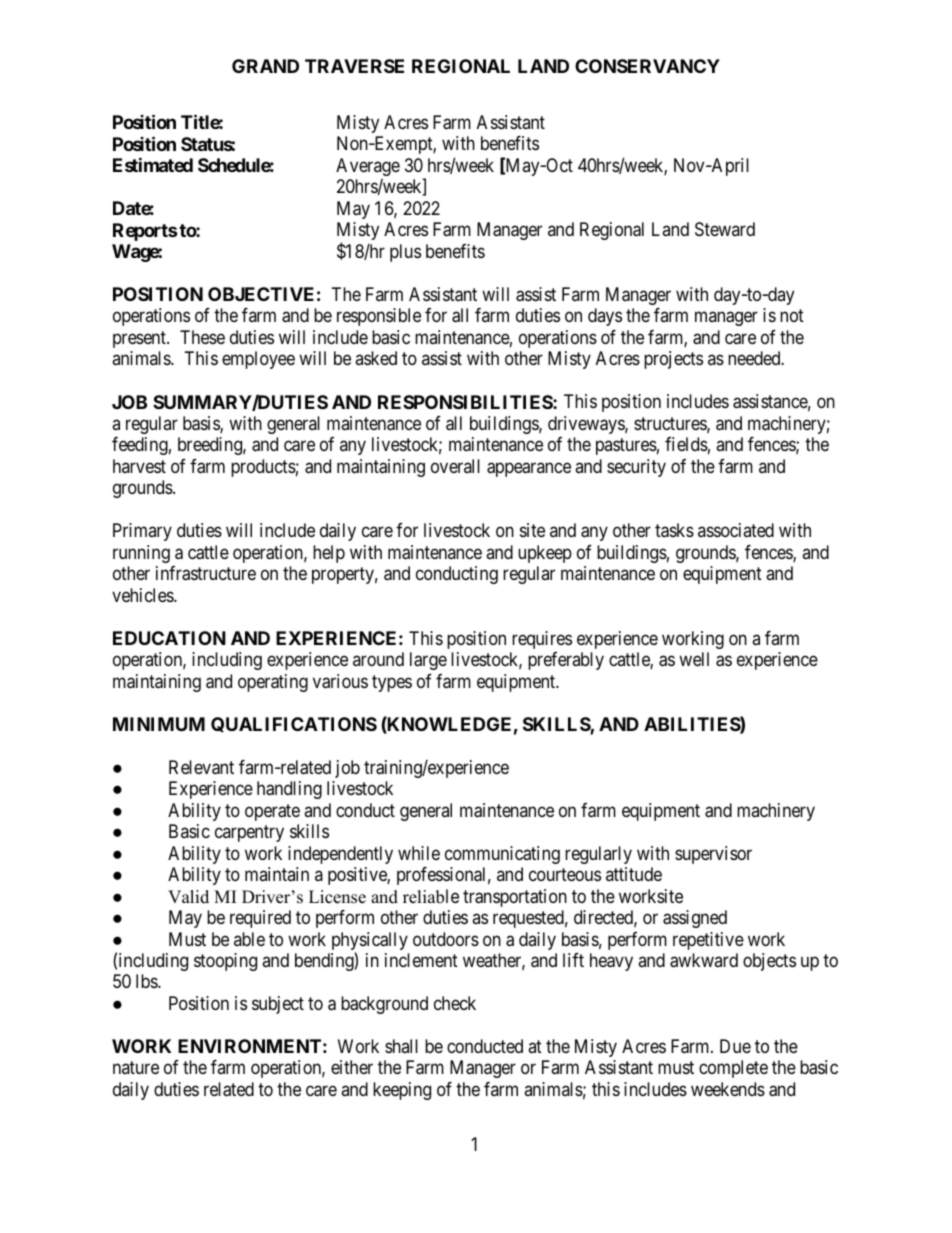 This screenshot has width=952, height=1233. I want to click on employee, so click(258, 360).
